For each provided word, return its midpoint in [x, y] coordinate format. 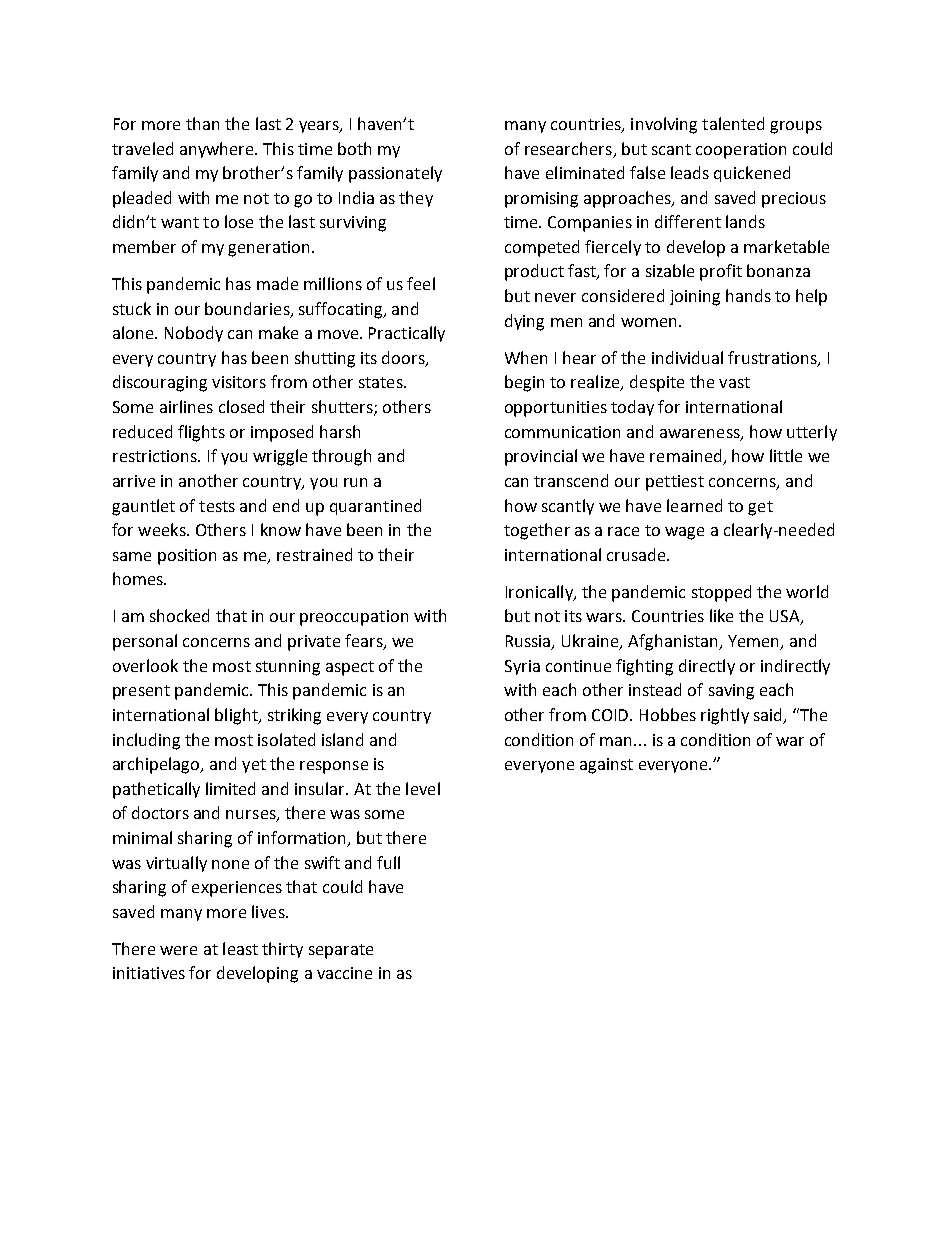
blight [237, 716]
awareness [701, 434]
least [240, 948]
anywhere [218, 150]
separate [341, 951]
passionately [395, 174]
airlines [186, 406]
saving [731, 692]
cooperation [741, 151]
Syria [522, 667]
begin [524, 383]
